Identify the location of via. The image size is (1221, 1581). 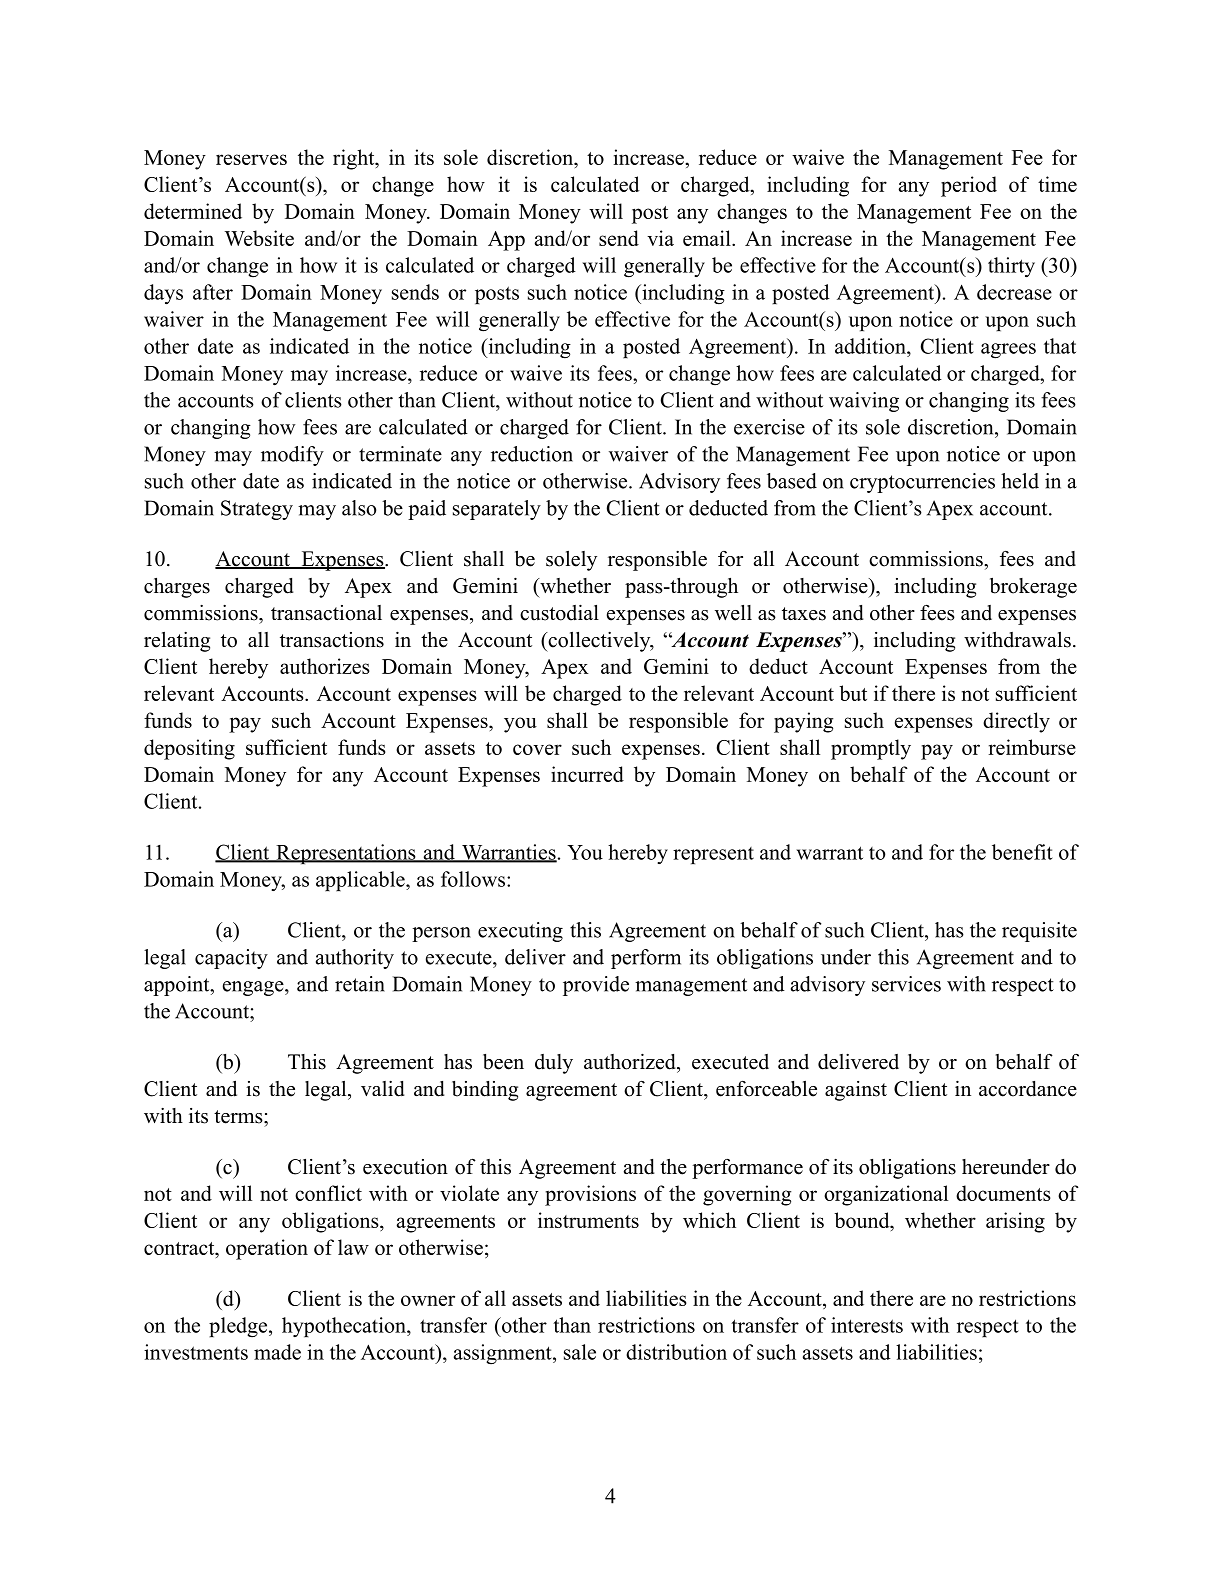
(660, 238).
